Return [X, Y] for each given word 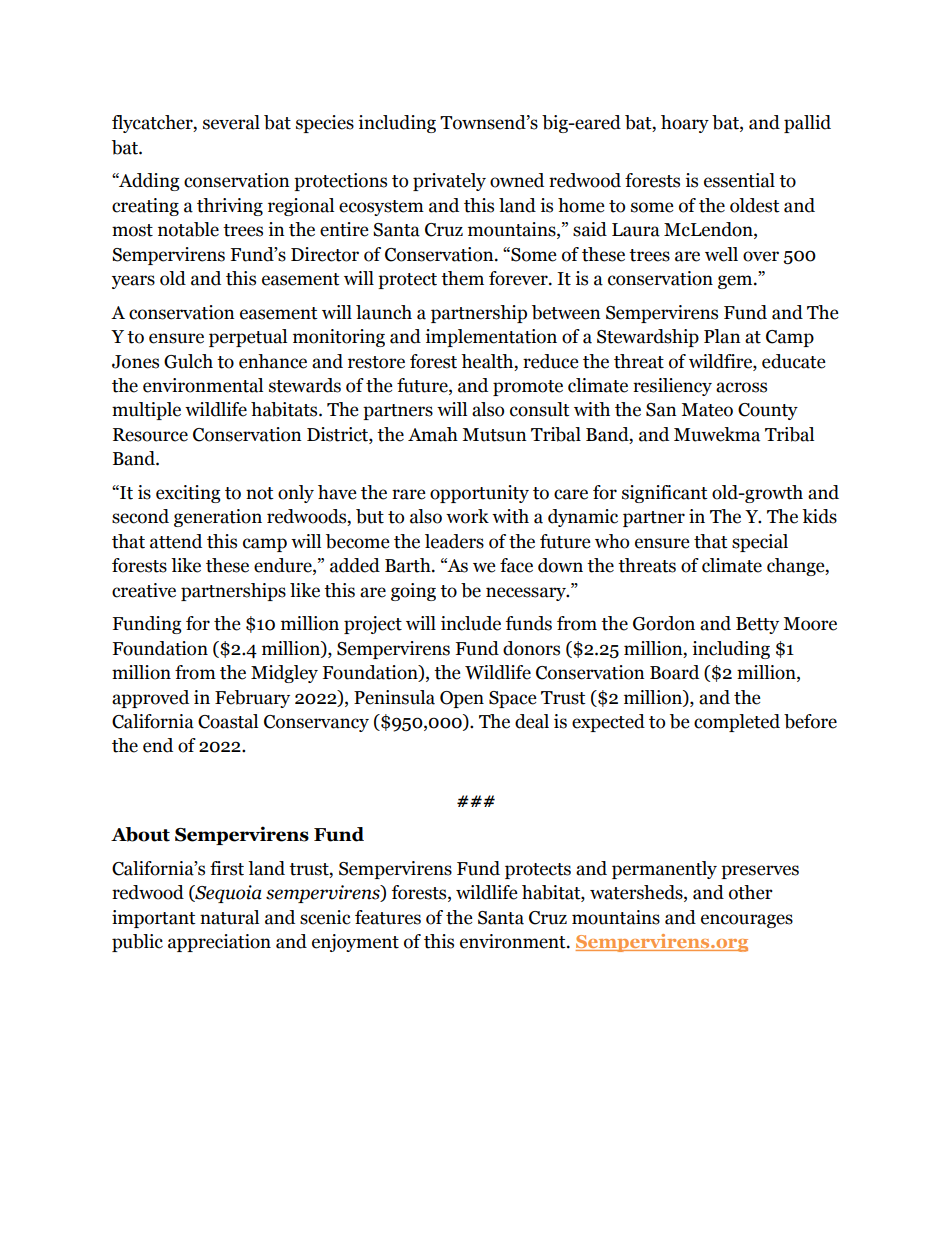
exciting [188, 494]
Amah [433, 434]
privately [449, 182]
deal [532, 721]
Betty [757, 625]
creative [144, 590]
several [231, 122]
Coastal [228, 721]
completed [737, 723]
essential [739, 180]
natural [229, 917]
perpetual [248, 338]
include [471, 623]
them [462, 278]
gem [736, 282]
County [768, 411]
